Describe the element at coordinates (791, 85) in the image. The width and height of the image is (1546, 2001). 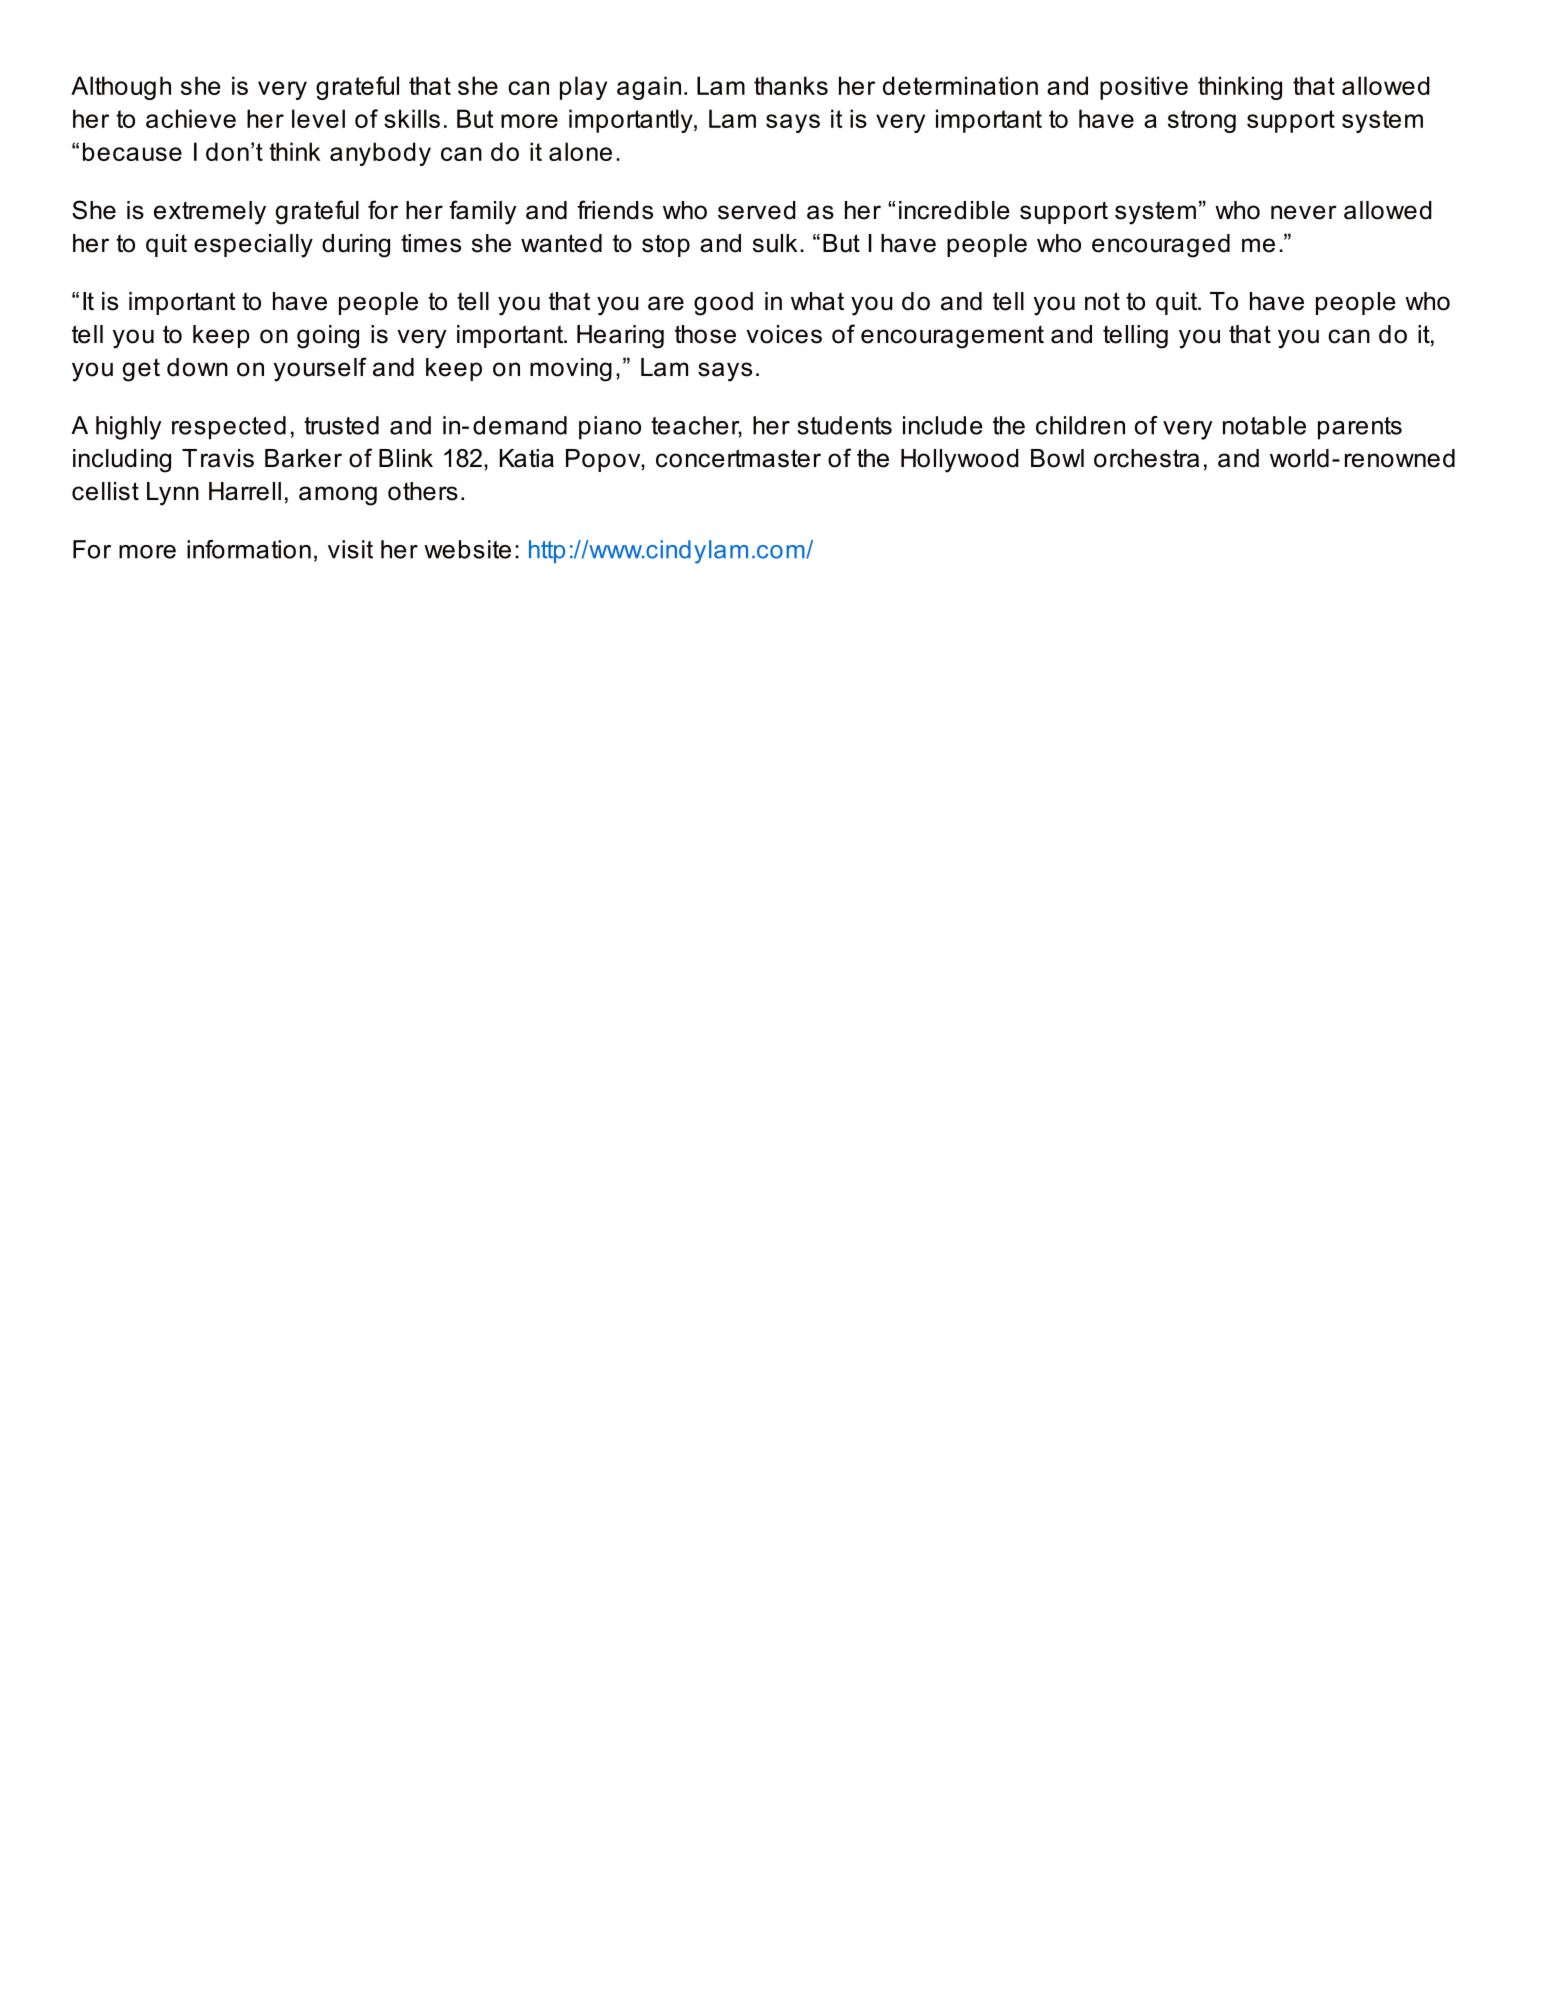
I see `thanks` at that location.
